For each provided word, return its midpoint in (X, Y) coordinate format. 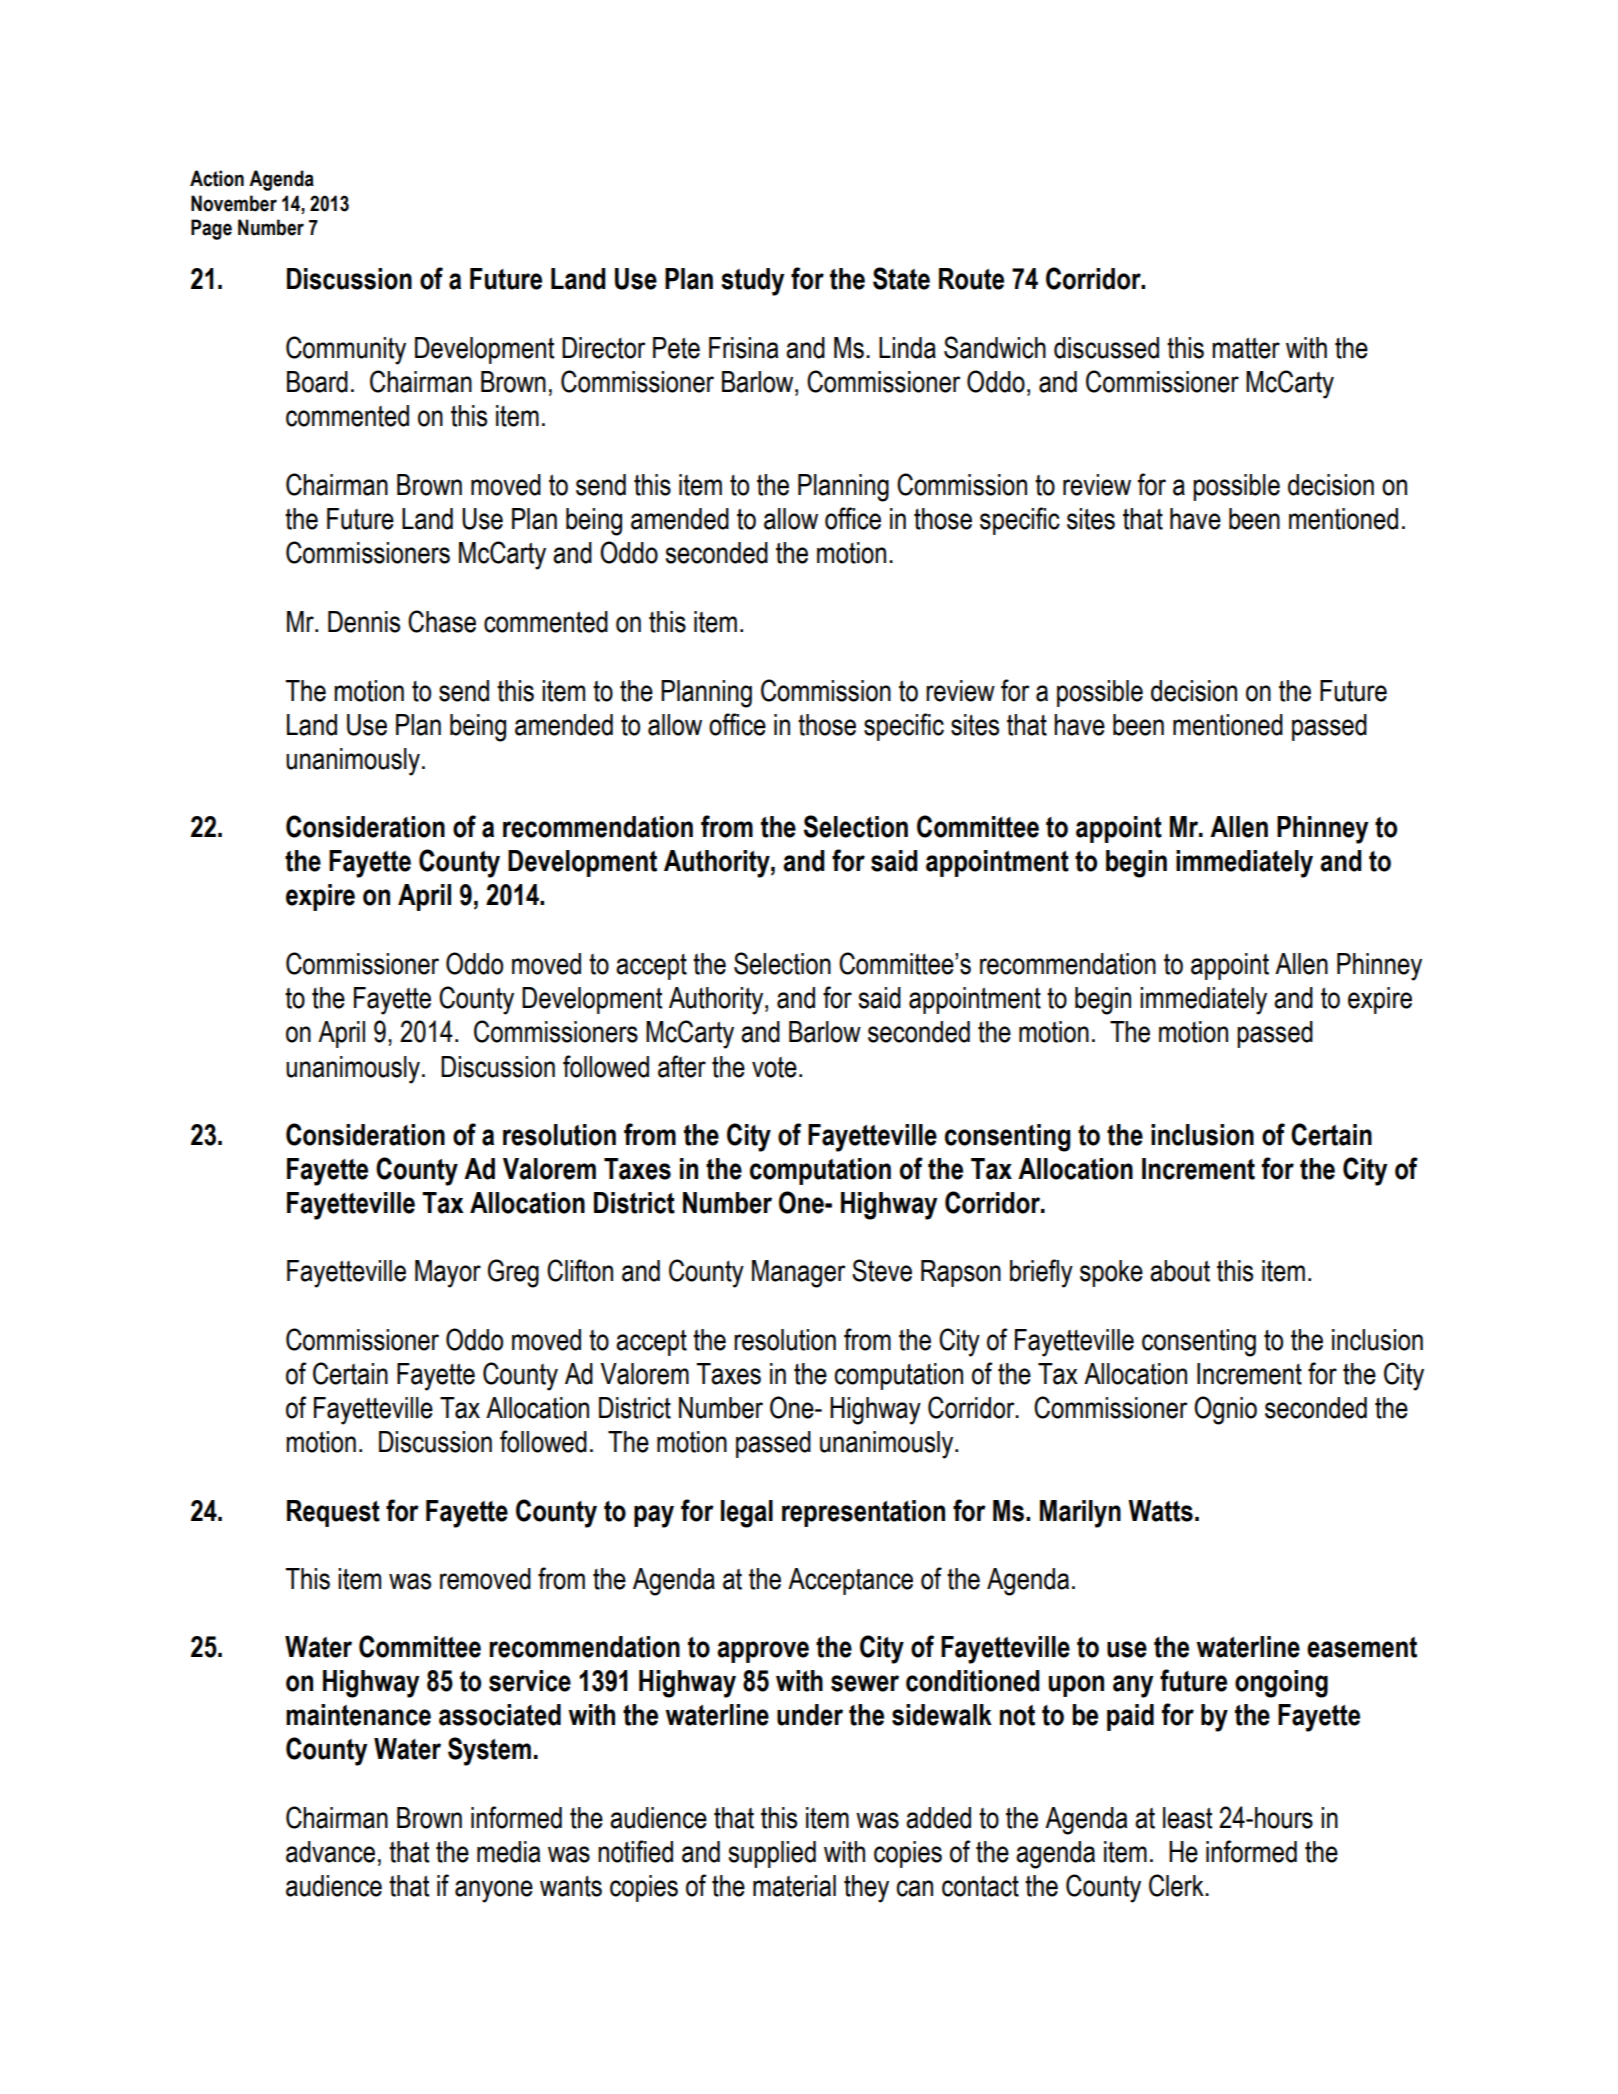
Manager (799, 1274)
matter (1246, 348)
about (1180, 1271)
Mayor (448, 1274)
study (752, 282)
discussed (1106, 348)
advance (330, 1852)
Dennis (364, 622)
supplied (772, 1854)
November (234, 203)
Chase (442, 621)
